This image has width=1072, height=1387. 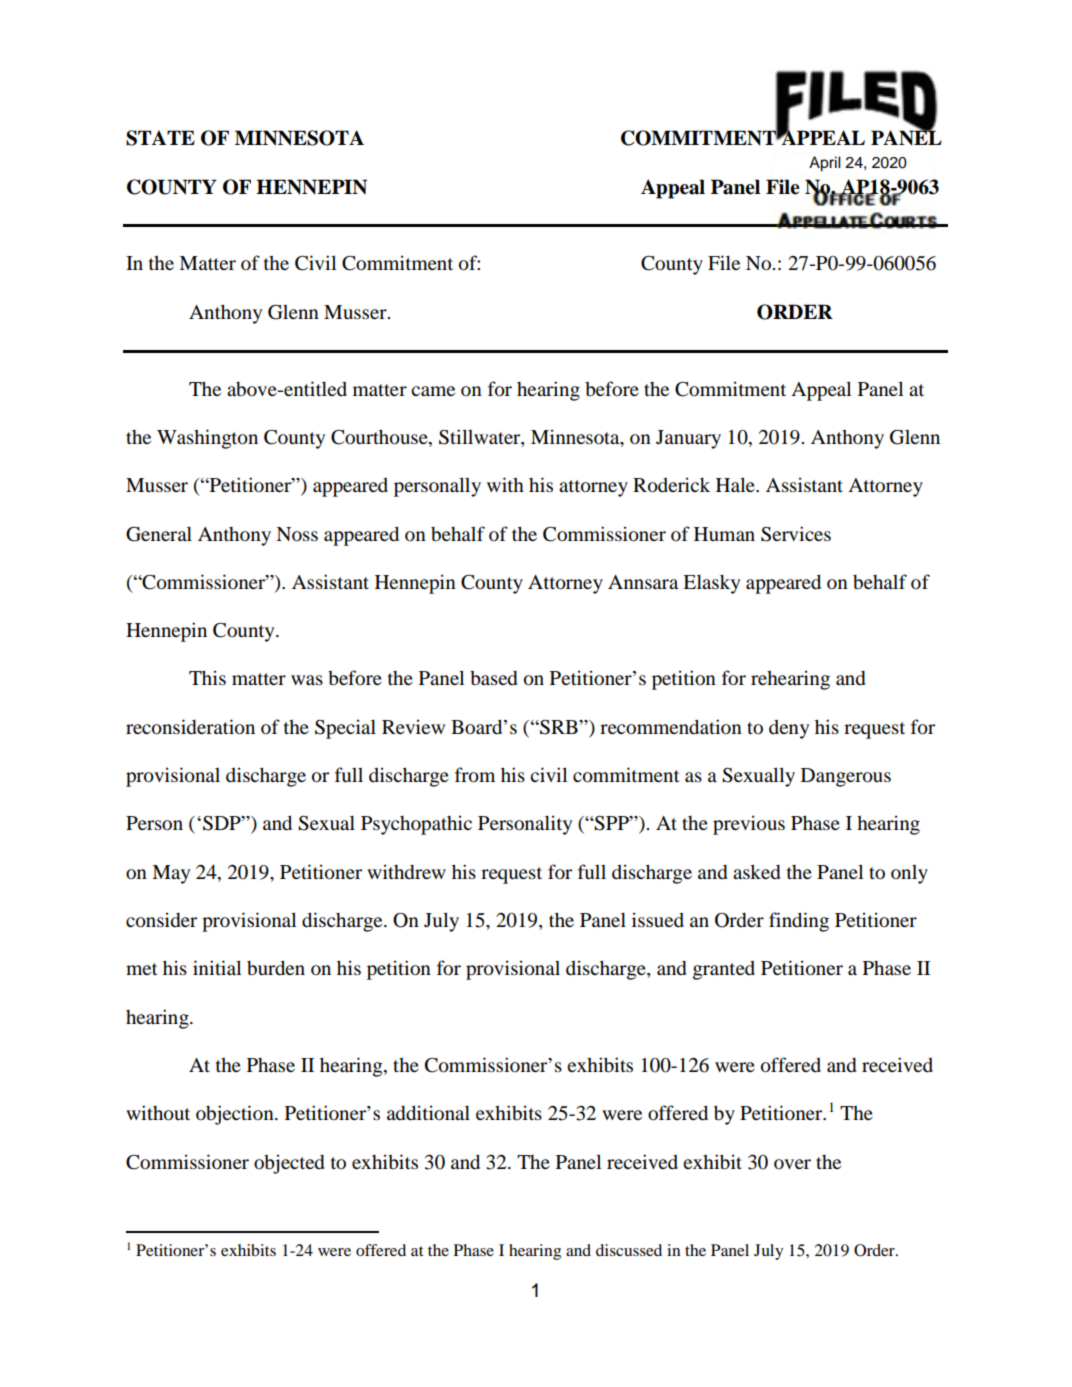 What do you see at coordinates (792, 1164) in the image?
I see `over` at bounding box center [792, 1164].
